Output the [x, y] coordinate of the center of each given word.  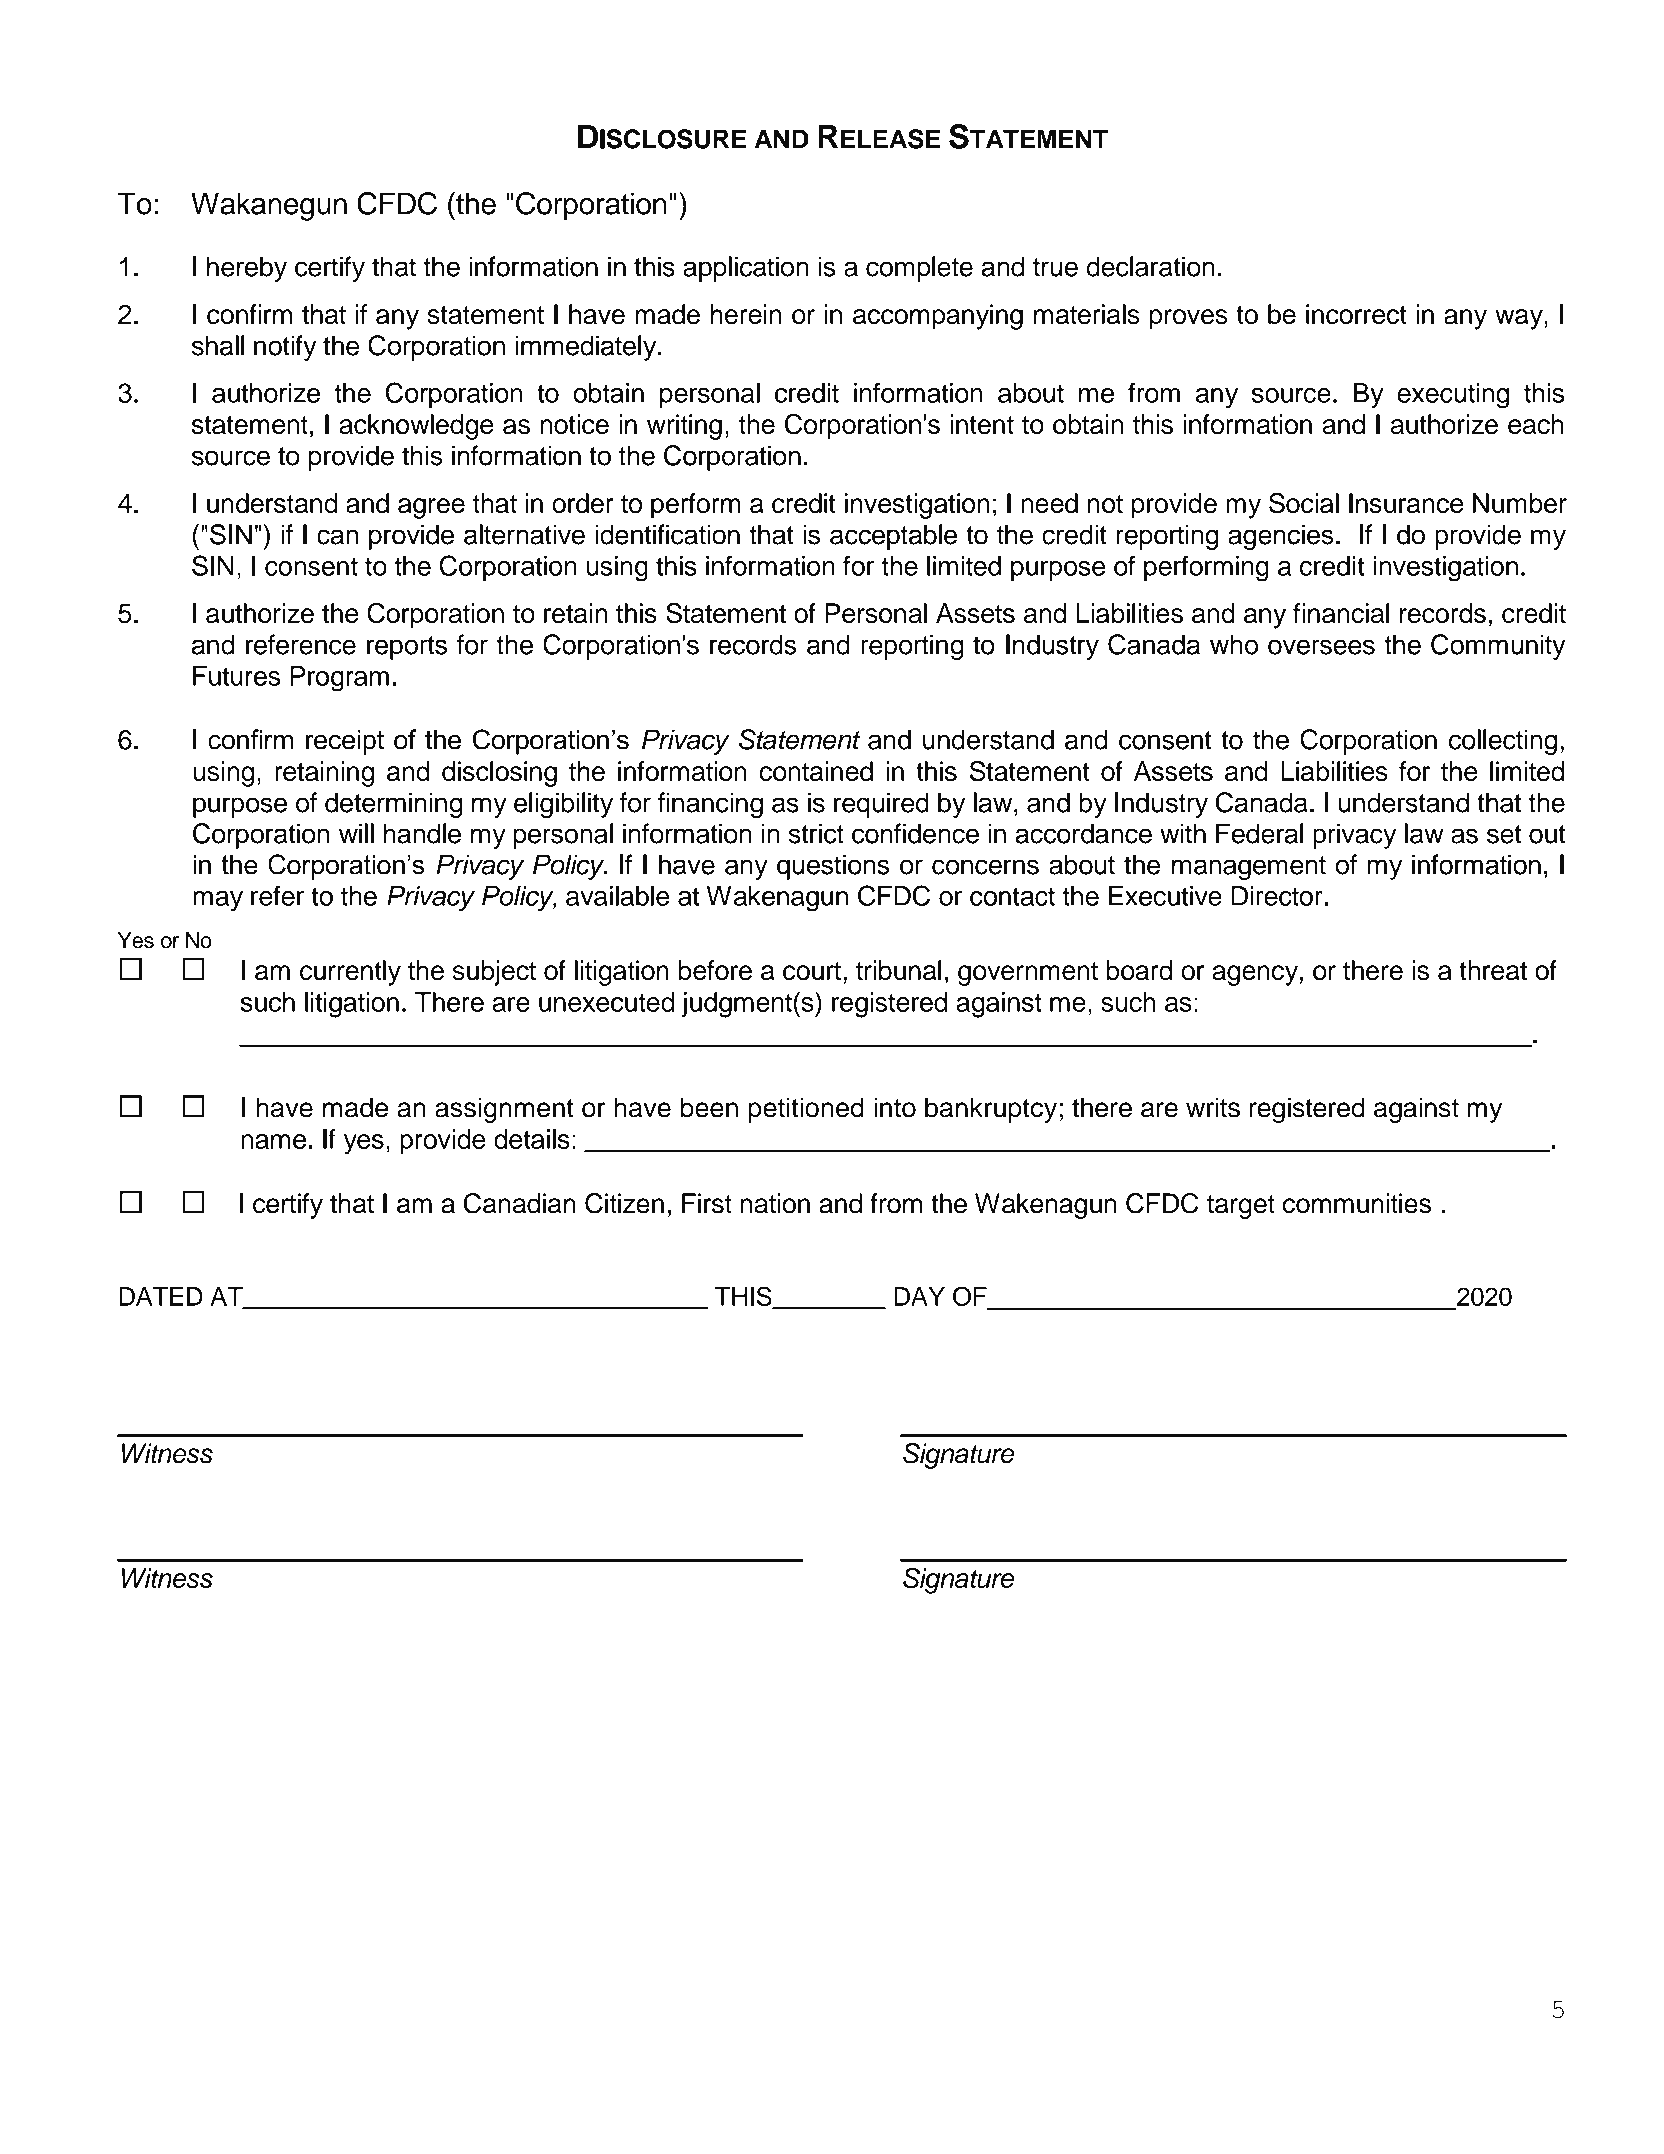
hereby [247, 269]
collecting [1503, 742]
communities [1357, 1203]
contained [816, 771]
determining [393, 805]
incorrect [1356, 314]
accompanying [938, 317]
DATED [161, 1296]
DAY [919, 1296]
